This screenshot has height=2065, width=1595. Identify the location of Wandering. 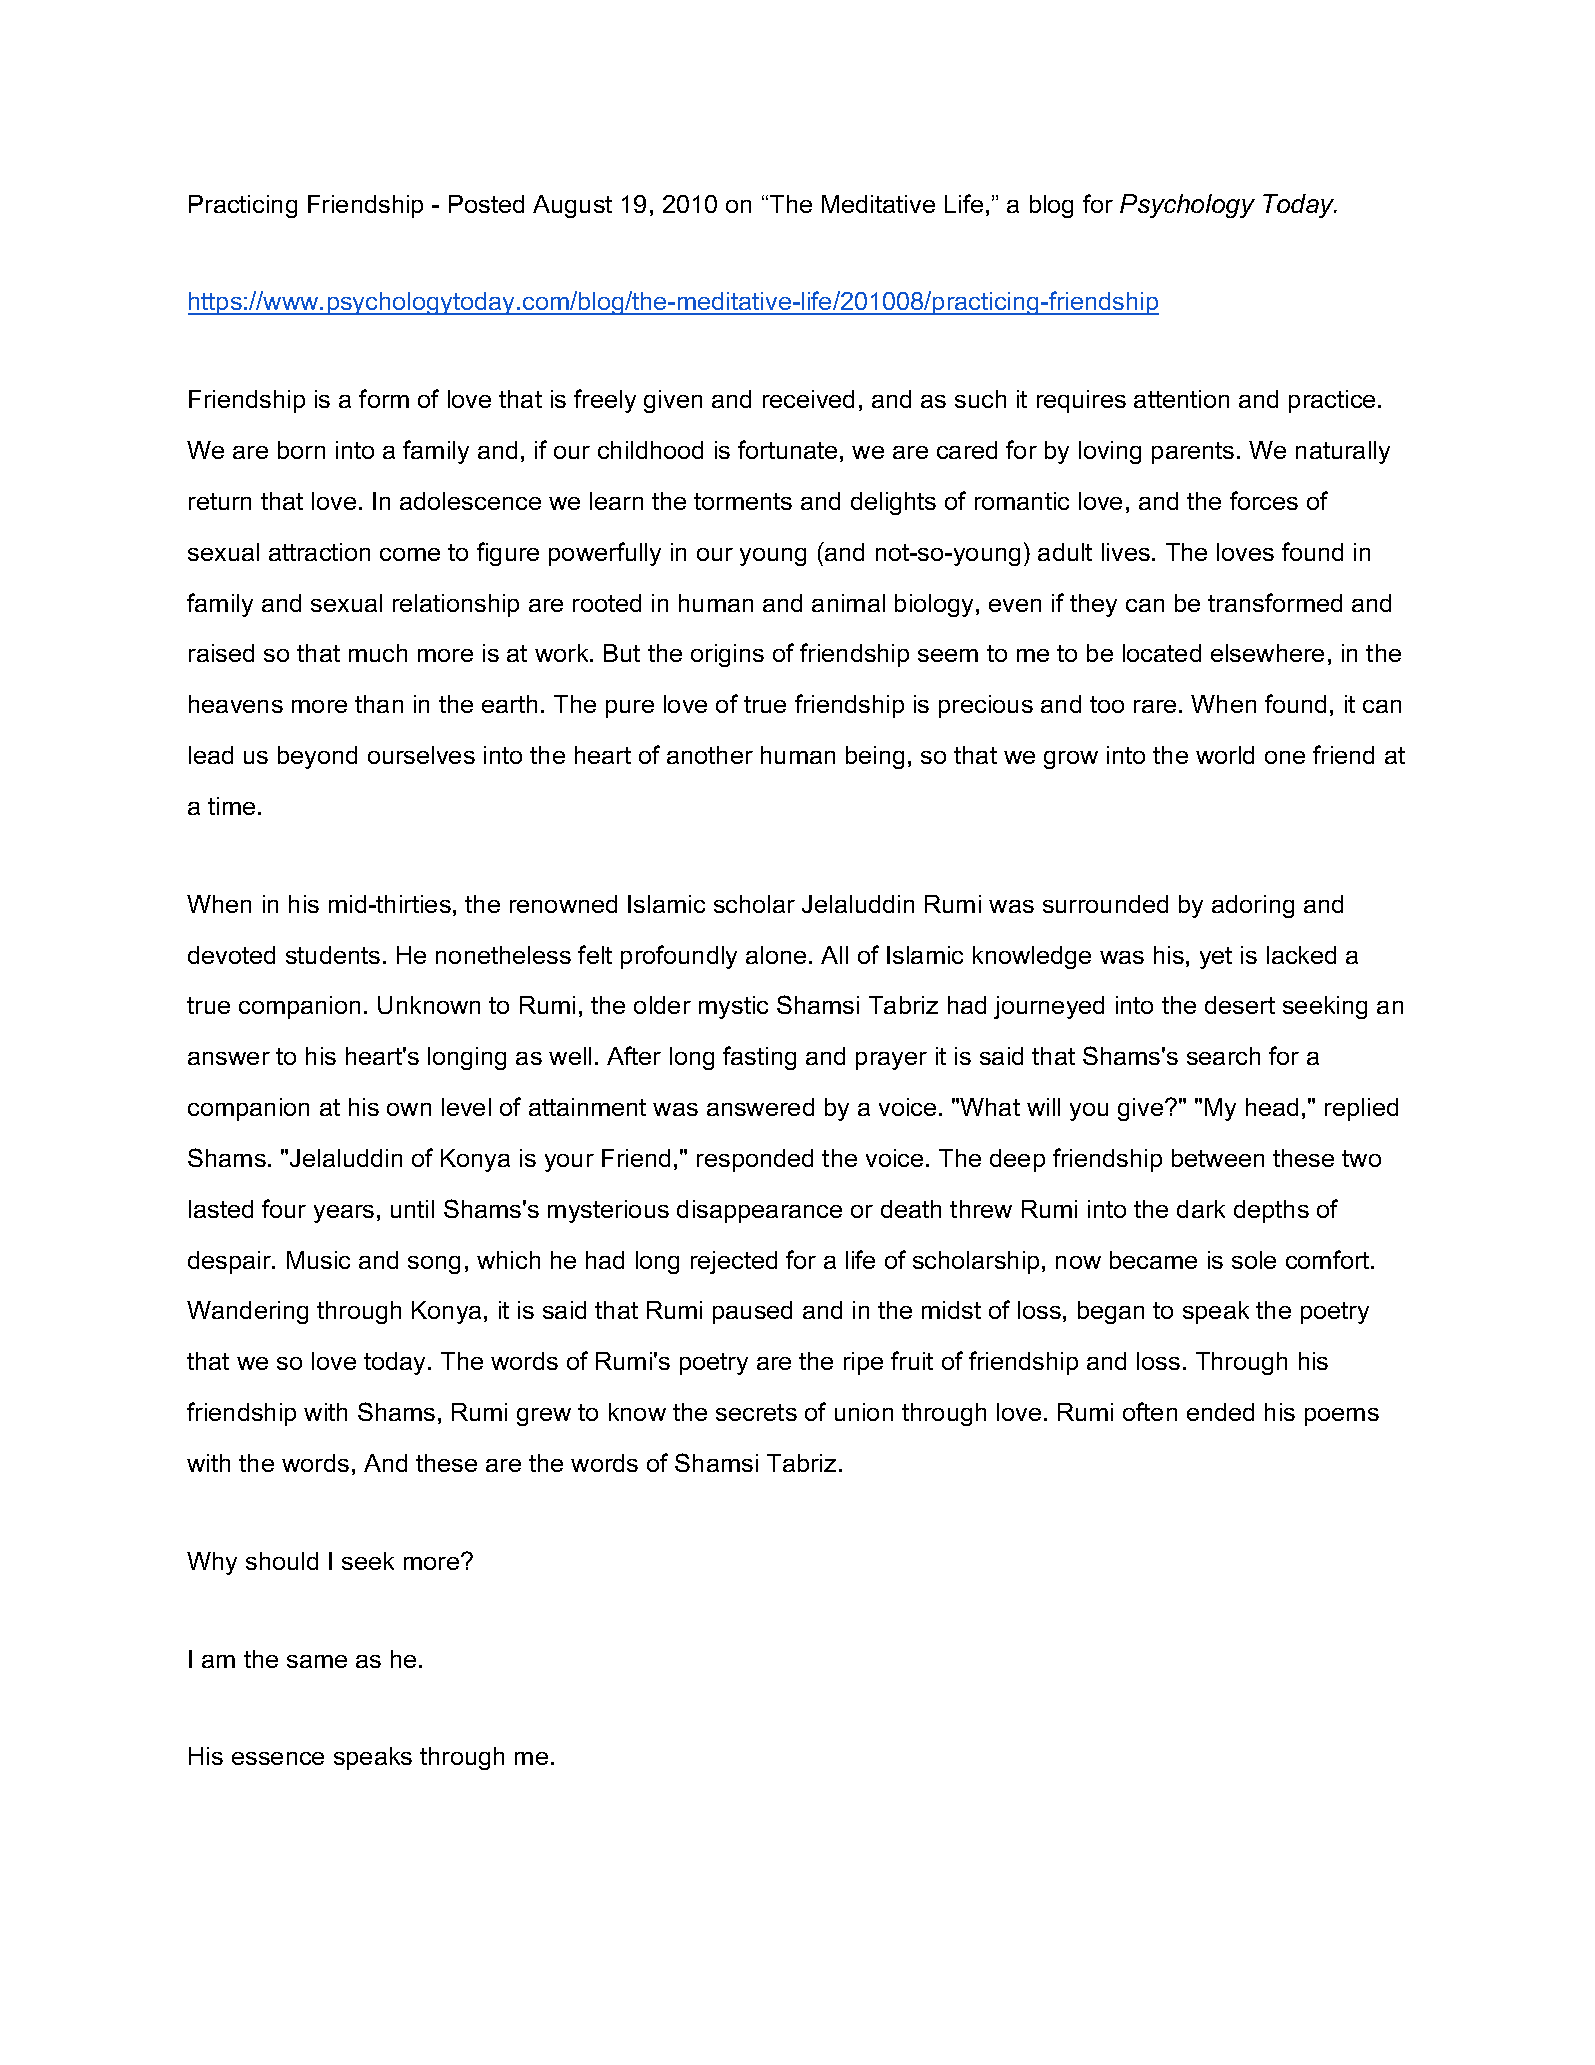
(247, 1312).
